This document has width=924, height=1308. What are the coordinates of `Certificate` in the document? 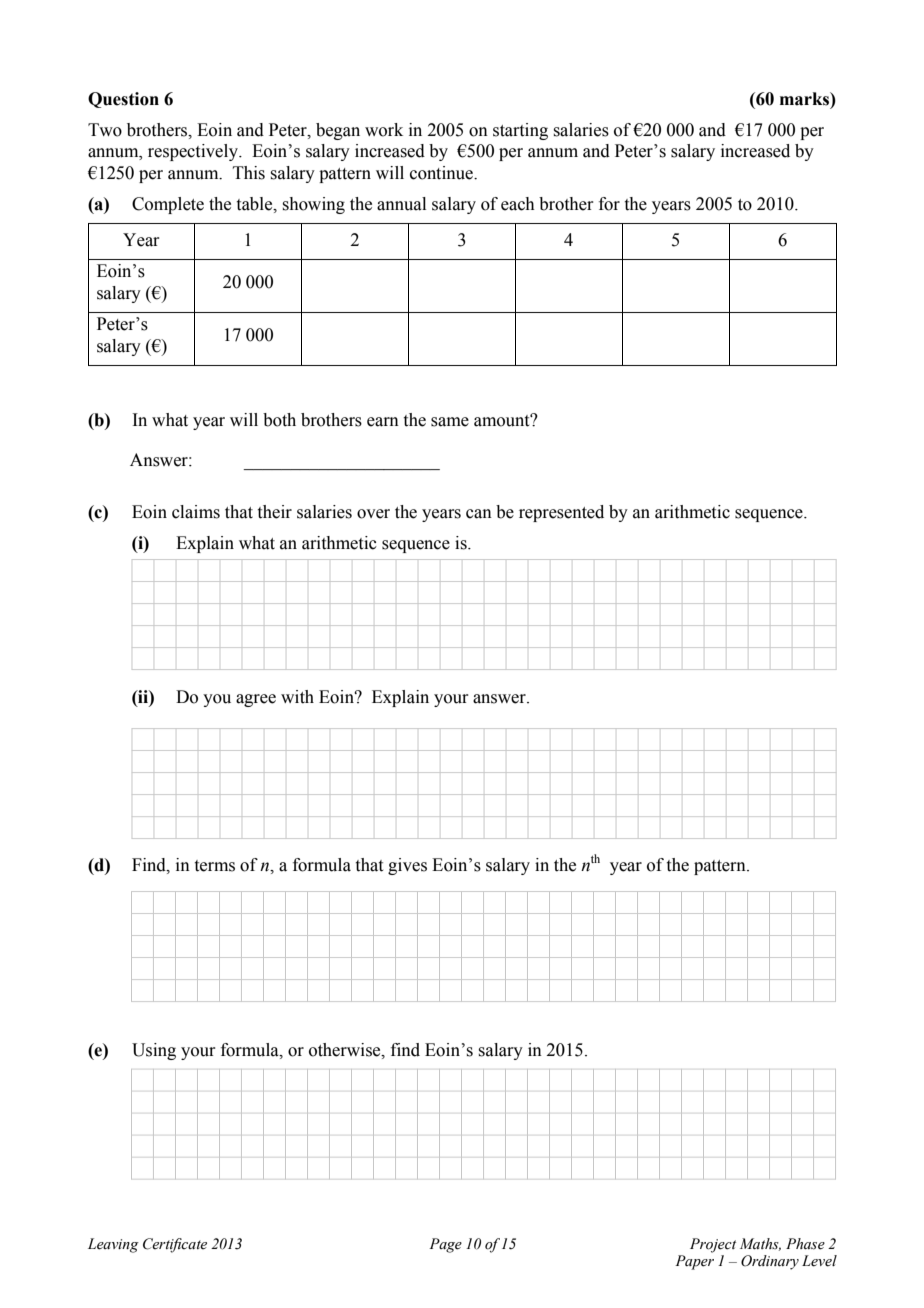 It's located at (175, 1245).
